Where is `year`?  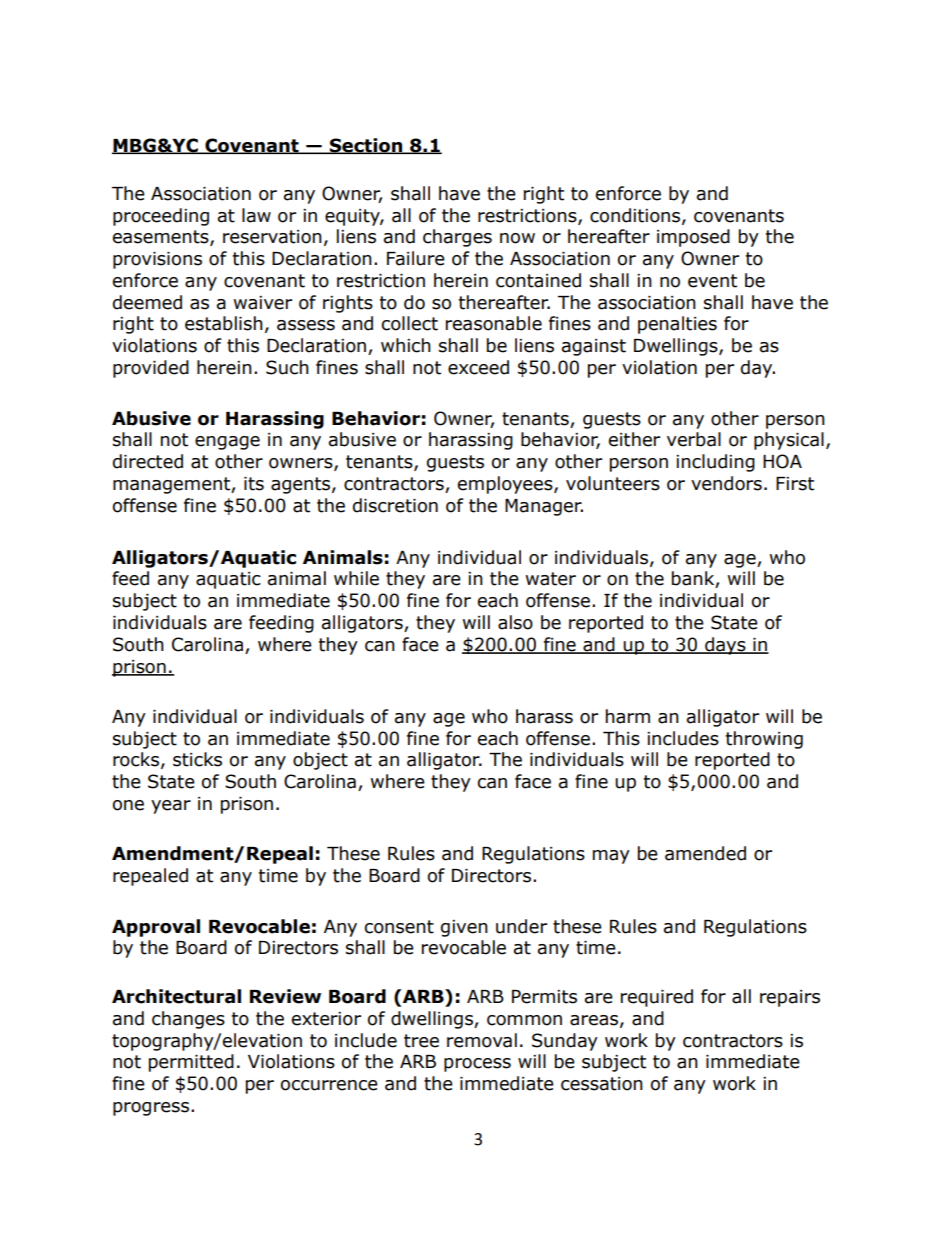 year is located at coordinates (171, 807).
